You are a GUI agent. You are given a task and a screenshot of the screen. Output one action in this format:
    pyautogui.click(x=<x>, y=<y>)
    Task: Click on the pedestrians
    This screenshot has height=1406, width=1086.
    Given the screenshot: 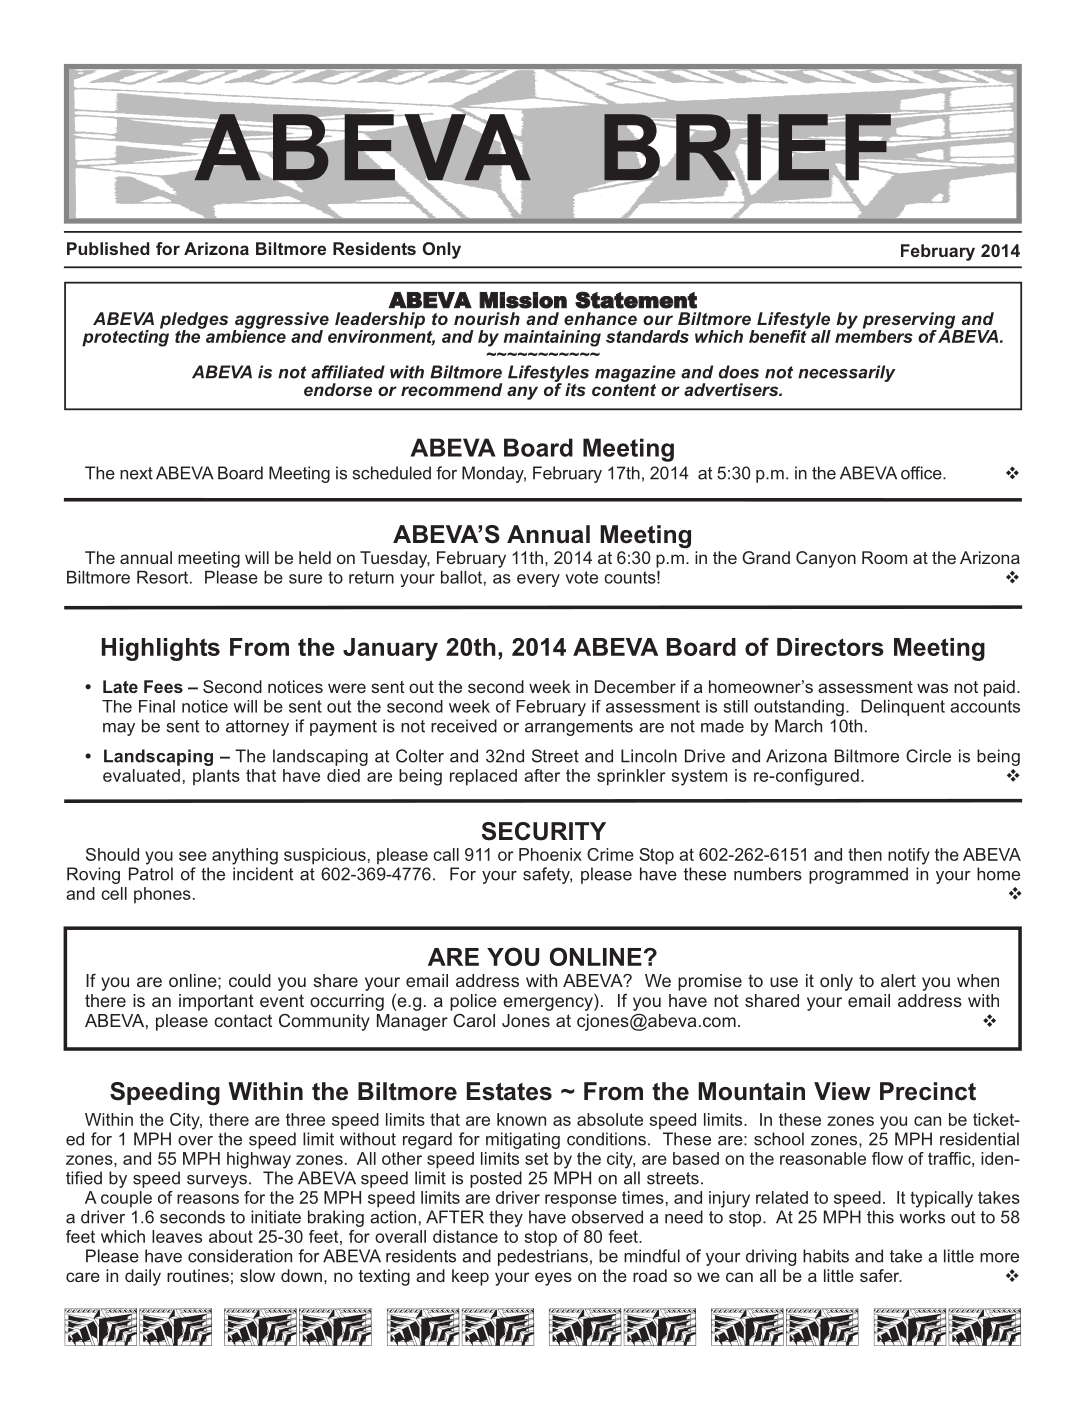 What is the action you would take?
    pyautogui.click(x=543, y=1257)
